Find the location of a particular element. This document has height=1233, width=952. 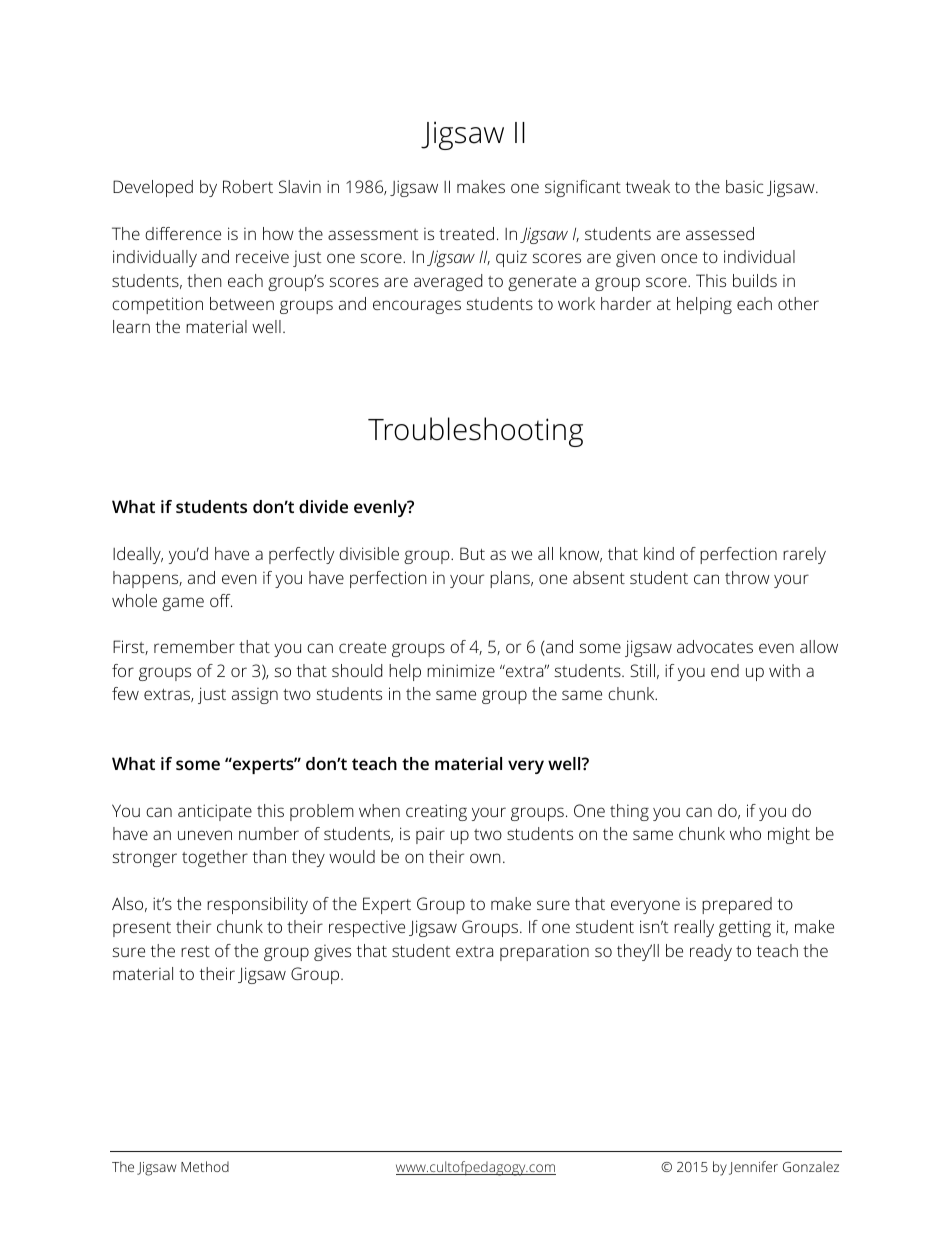

might is located at coordinates (789, 835).
